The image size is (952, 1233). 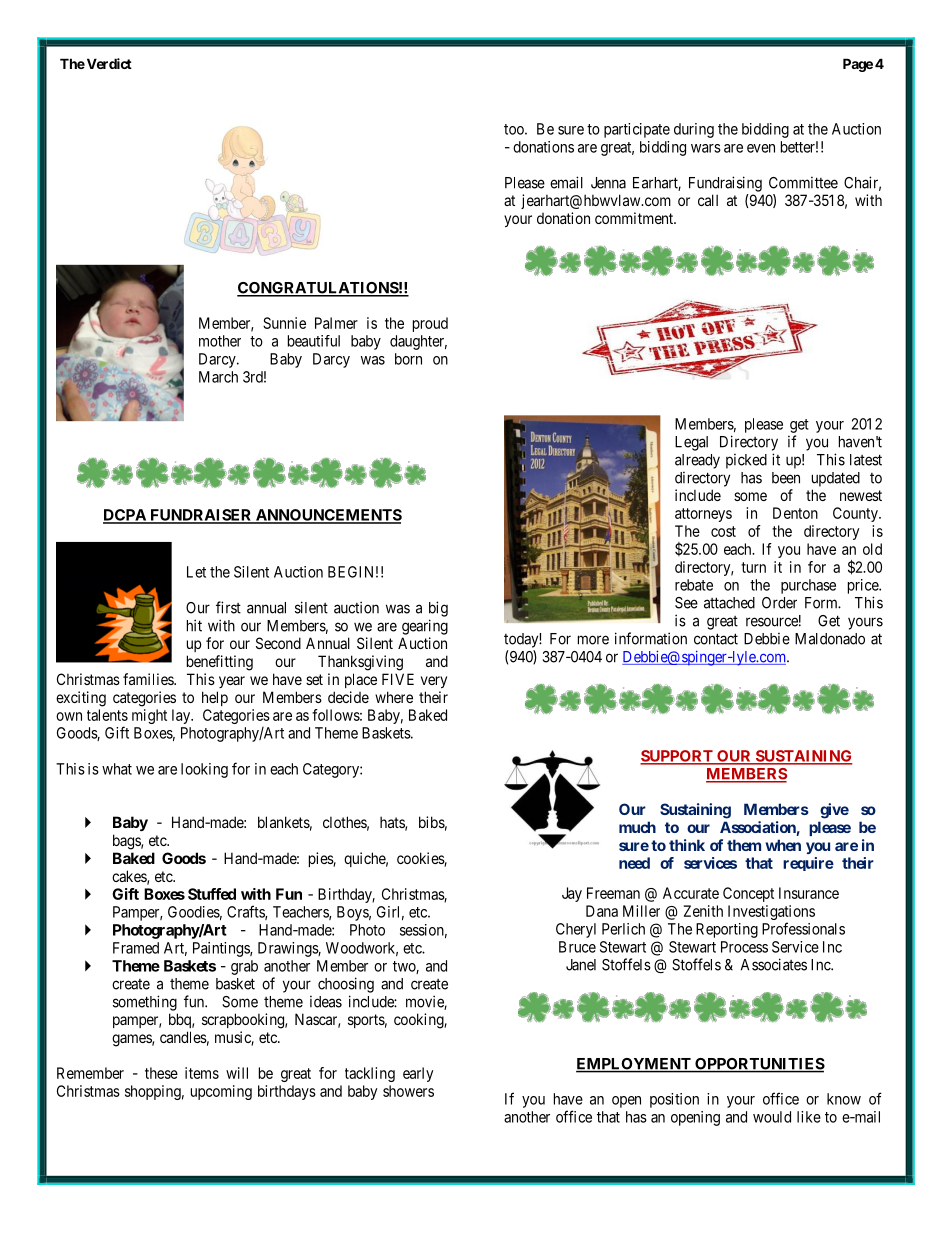 What do you see at coordinates (779, 603) in the screenshot?
I see `Order` at bounding box center [779, 603].
